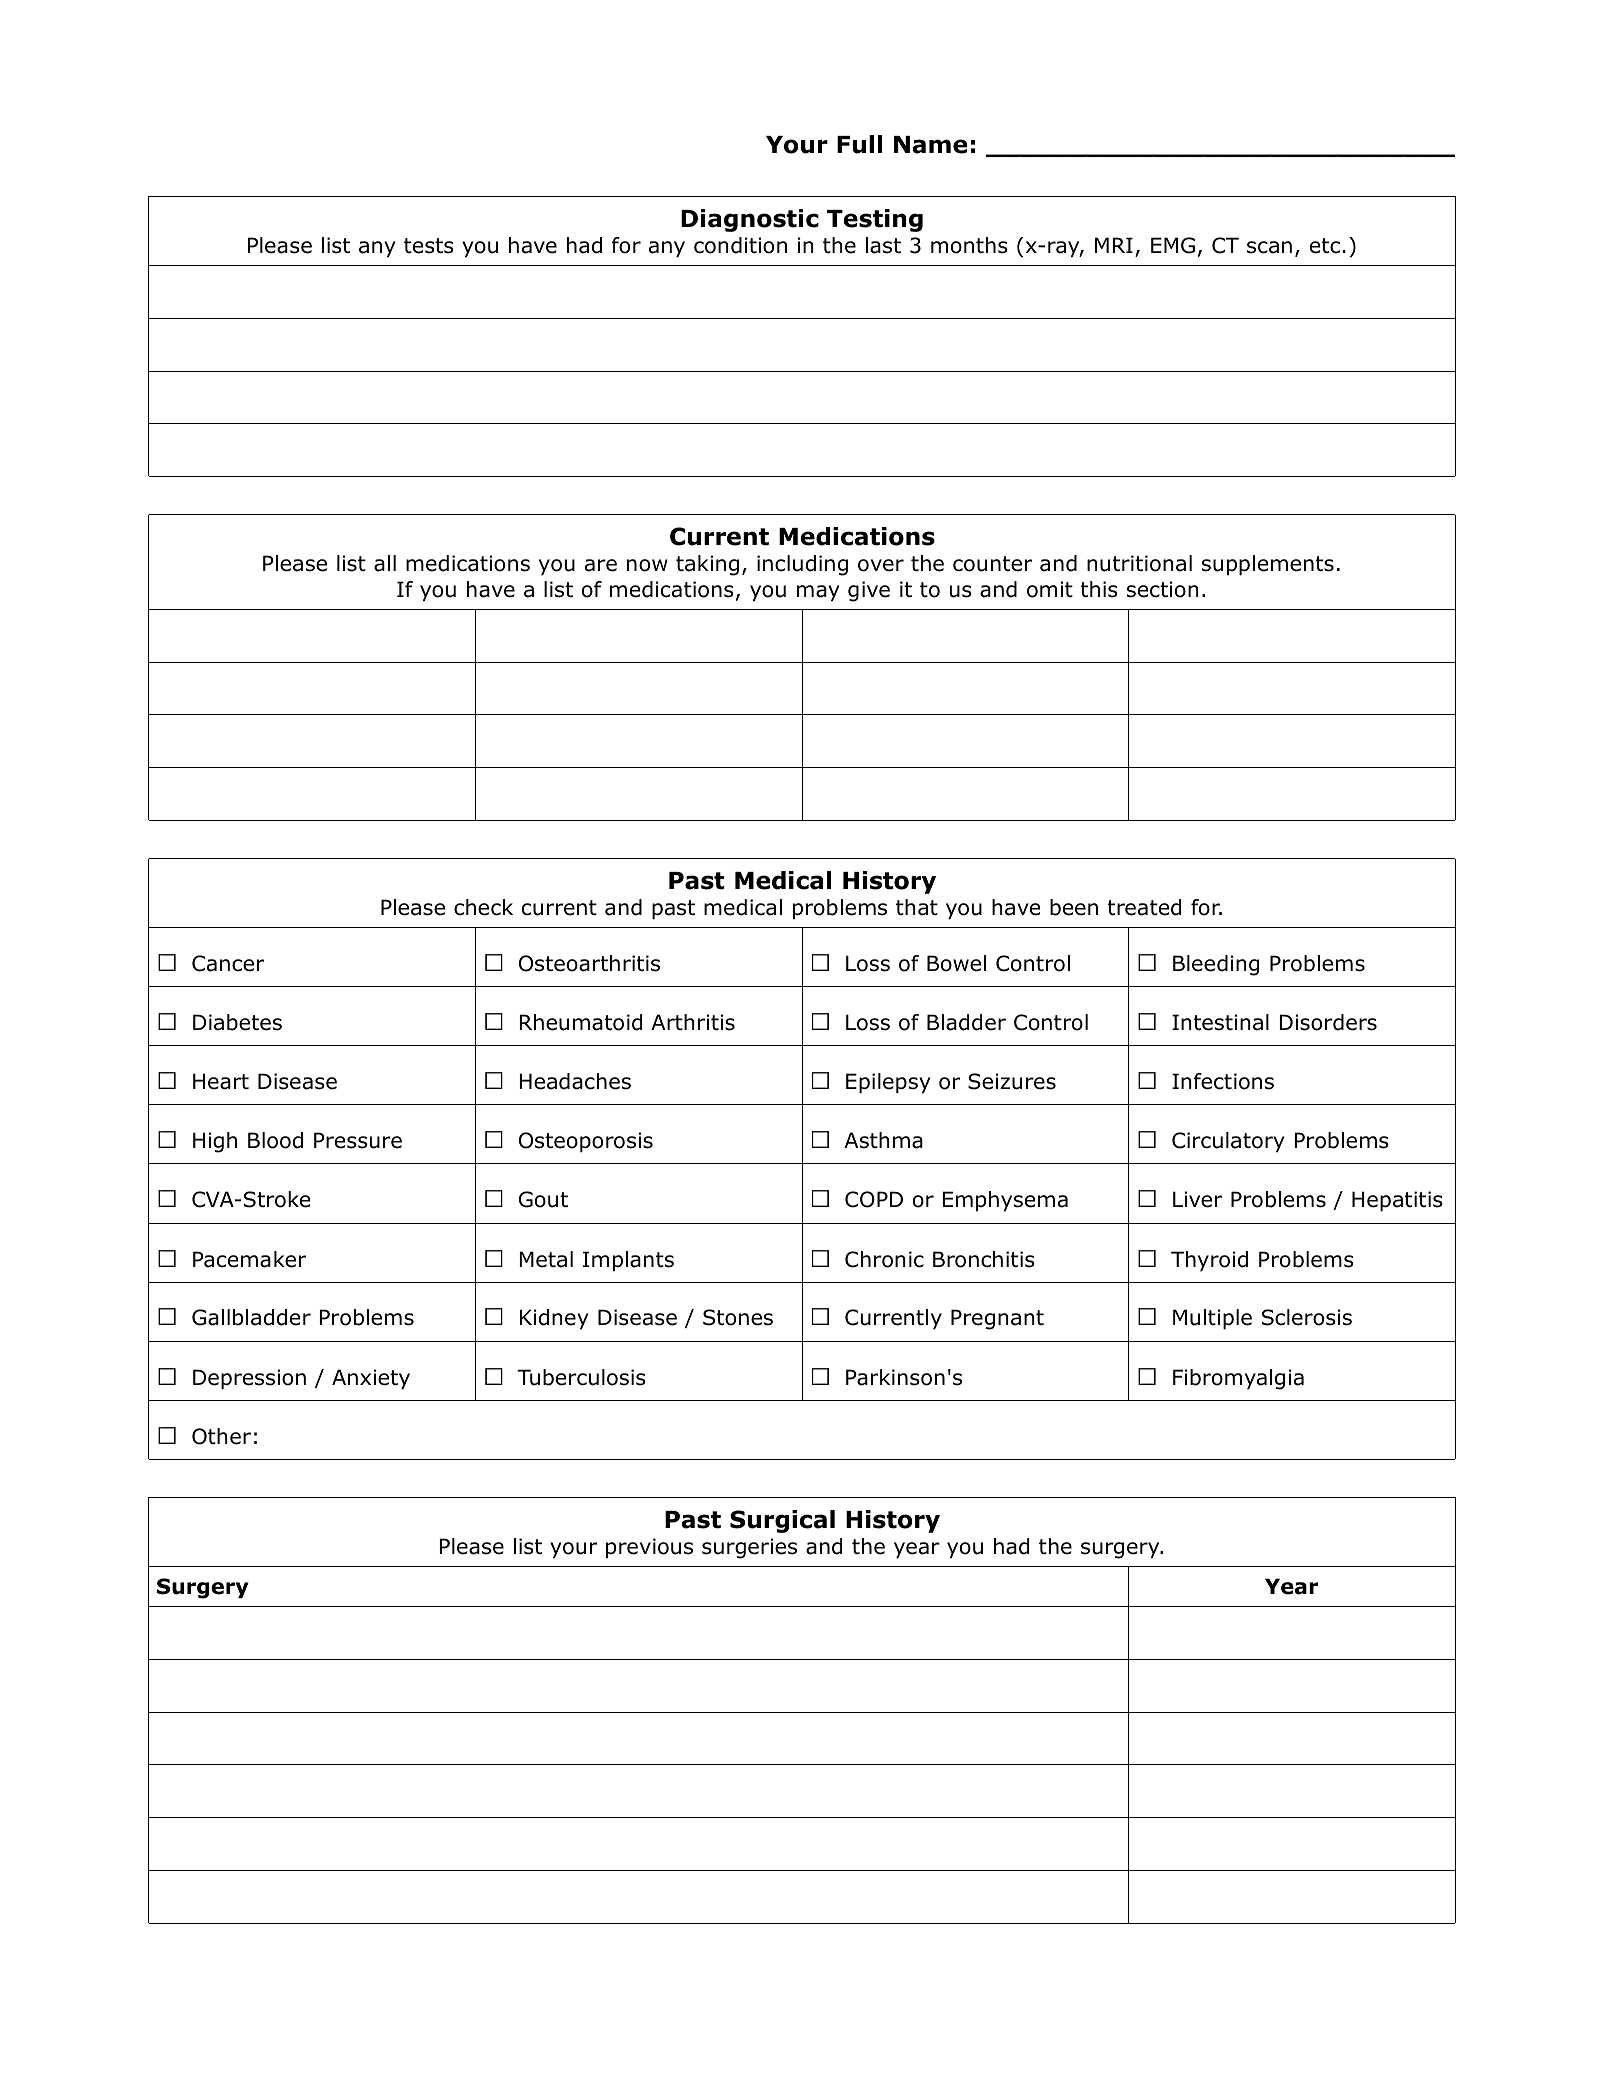  Describe the element at coordinates (750, 220) in the document. I see `Diagnostic` at that location.
